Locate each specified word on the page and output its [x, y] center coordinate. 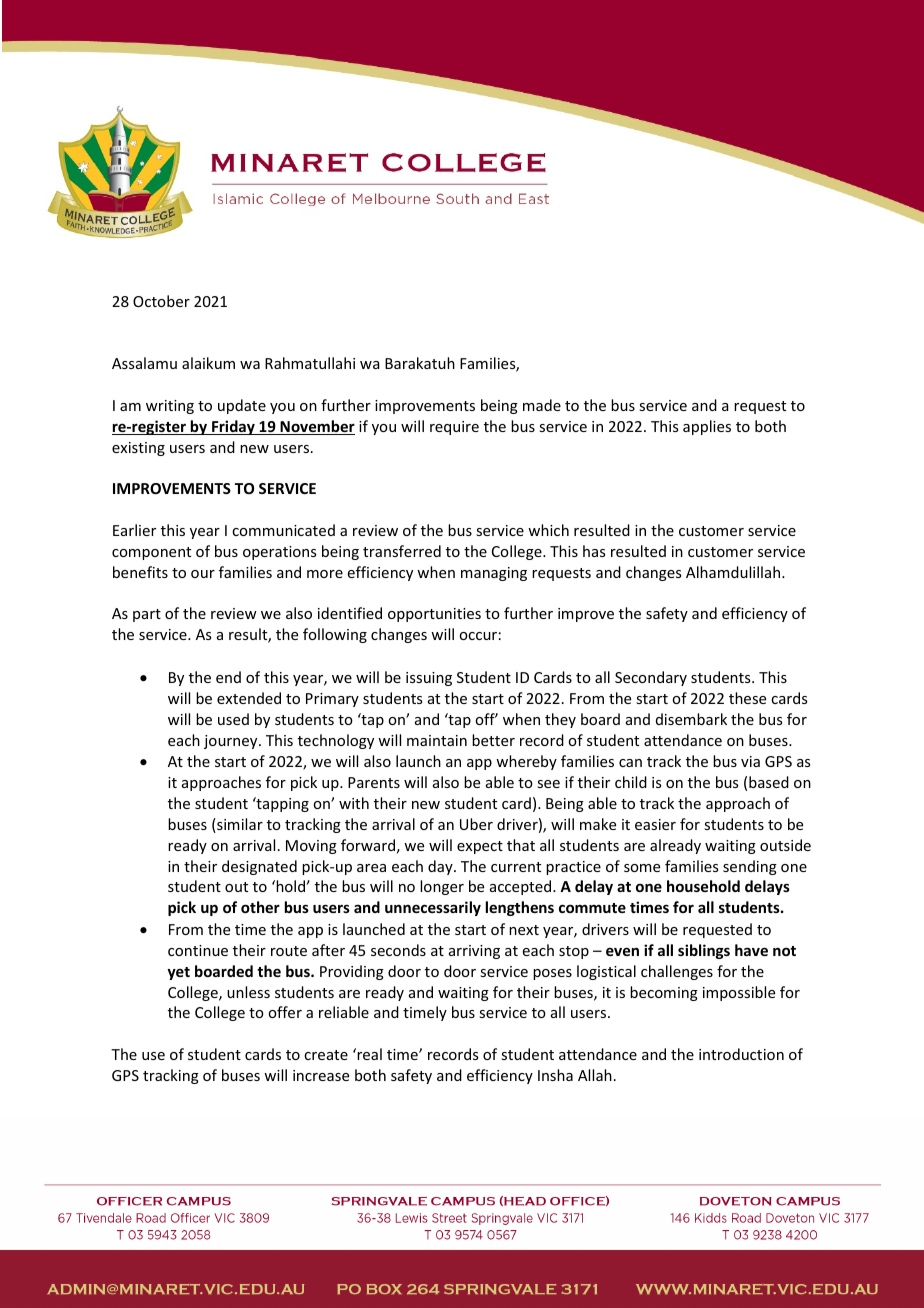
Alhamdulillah [734, 572]
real [368, 1054]
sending [750, 867]
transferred [402, 551]
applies [707, 427]
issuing [429, 679]
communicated [283, 530]
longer [442, 887]
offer [285, 1012]
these [747, 698]
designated [259, 867]
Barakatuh [420, 363]
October [161, 301]
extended [249, 698]
